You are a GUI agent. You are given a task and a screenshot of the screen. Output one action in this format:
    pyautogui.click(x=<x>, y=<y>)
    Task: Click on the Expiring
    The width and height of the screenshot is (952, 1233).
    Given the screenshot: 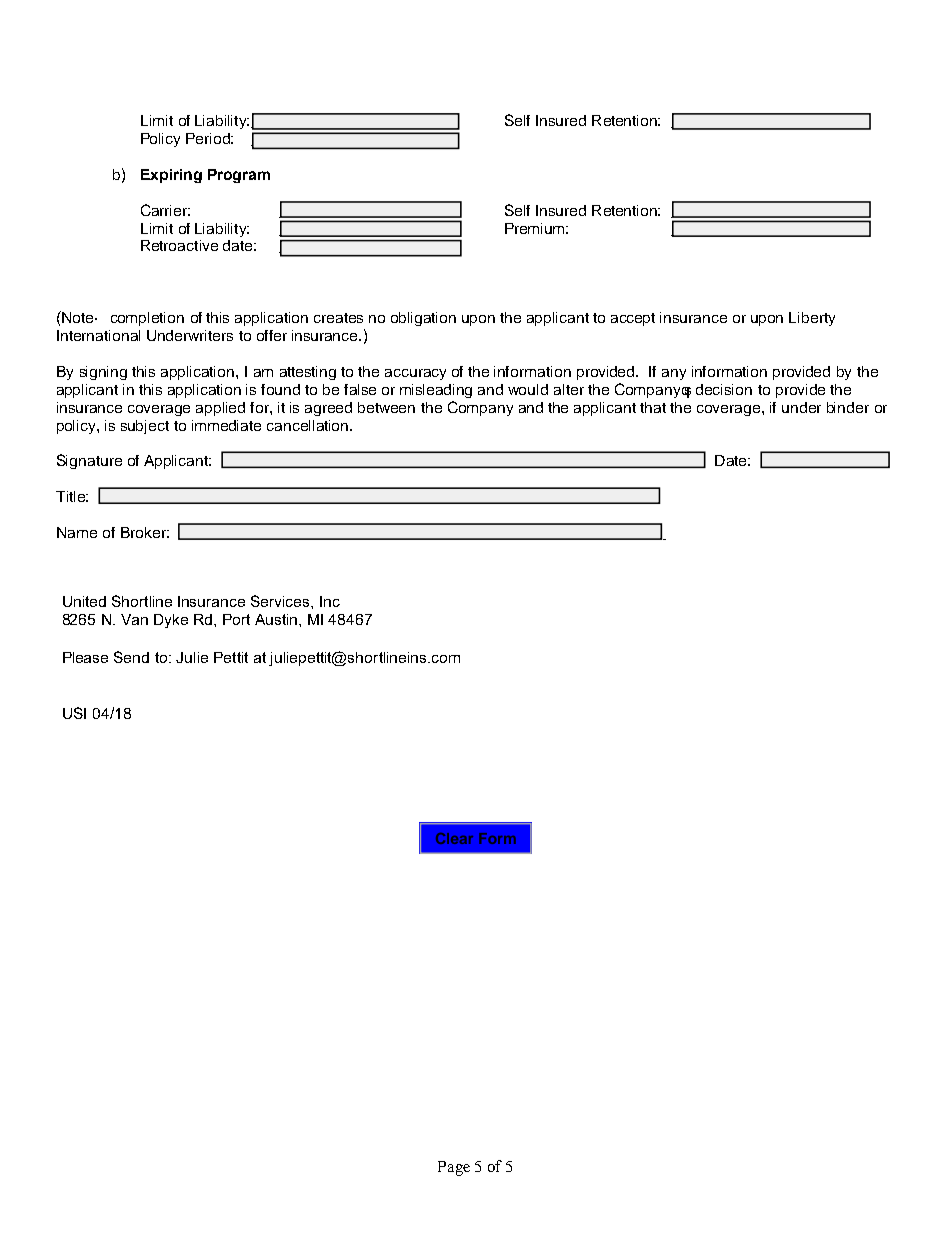 What is the action you would take?
    pyautogui.click(x=171, y=176)
